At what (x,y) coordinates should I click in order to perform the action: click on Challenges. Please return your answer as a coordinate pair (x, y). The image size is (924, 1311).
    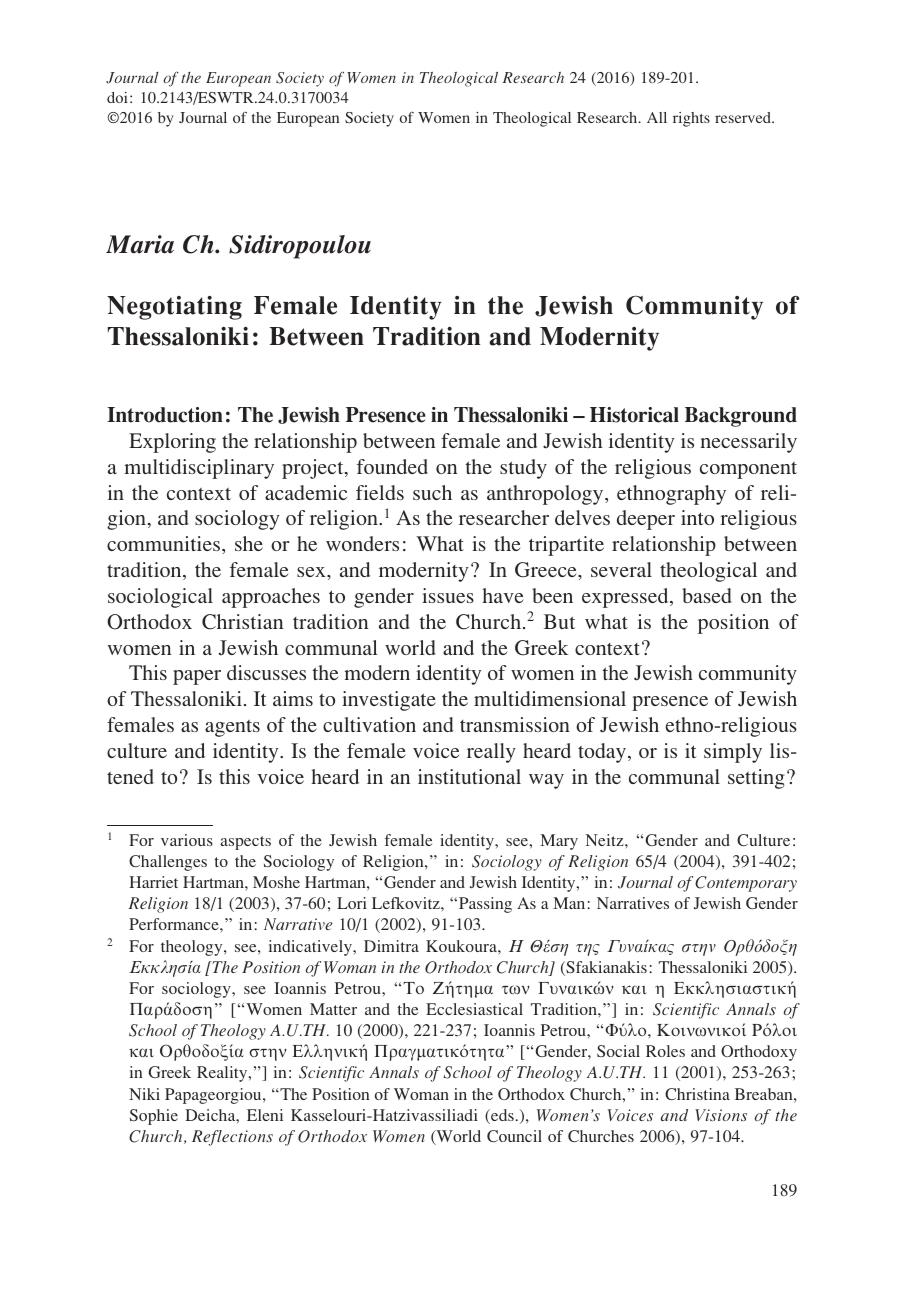
    Looking at the image, I should click on (168, 863).
